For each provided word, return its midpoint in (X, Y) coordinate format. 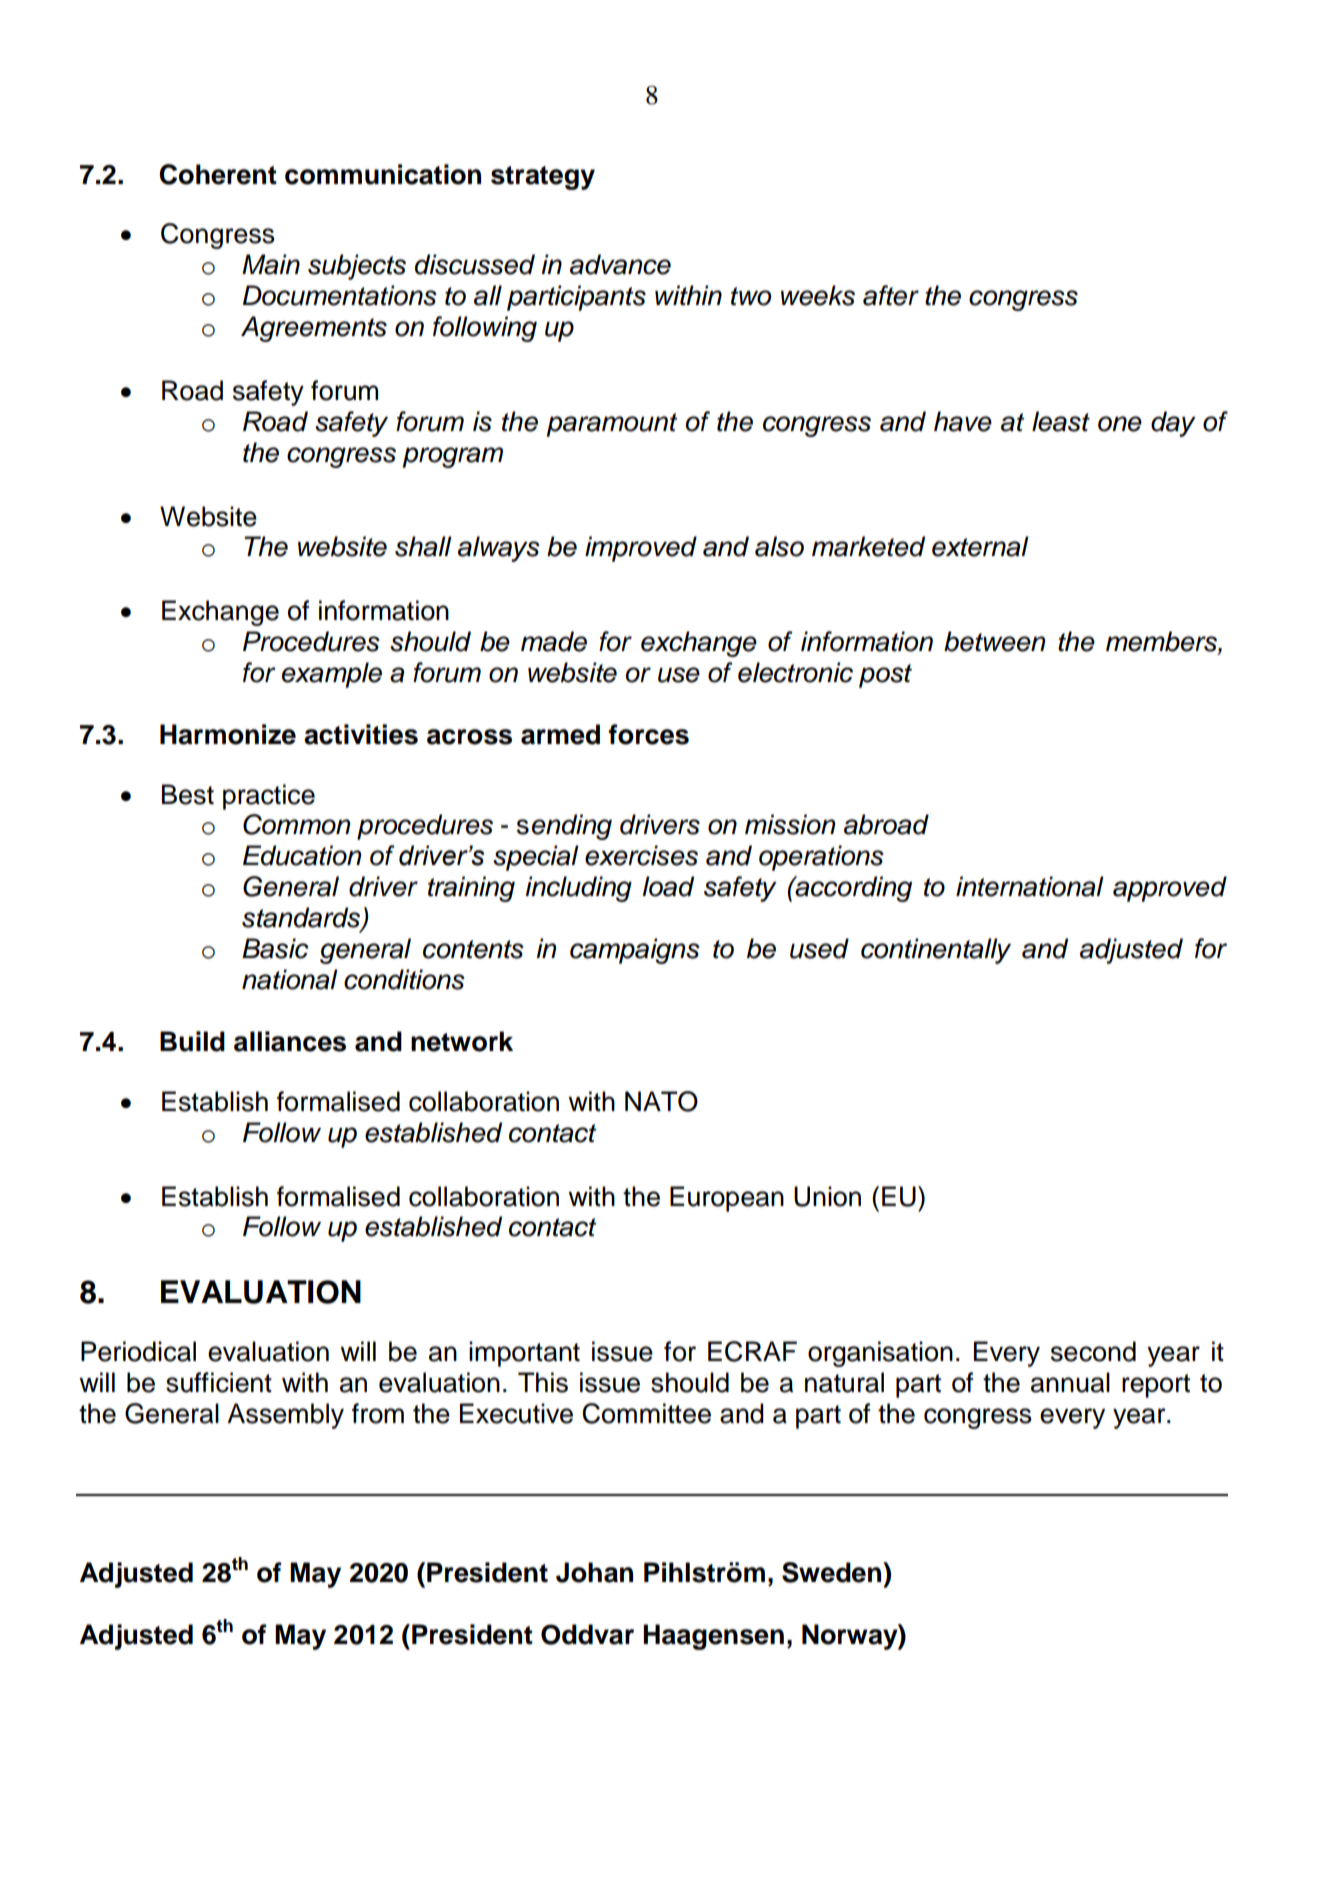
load (668, 886)
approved (1170, 889)
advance (620, 264)
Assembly (285, 1416)
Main (271, 264)
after (891, 295)
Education (302, 855)
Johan (594, 1572)
